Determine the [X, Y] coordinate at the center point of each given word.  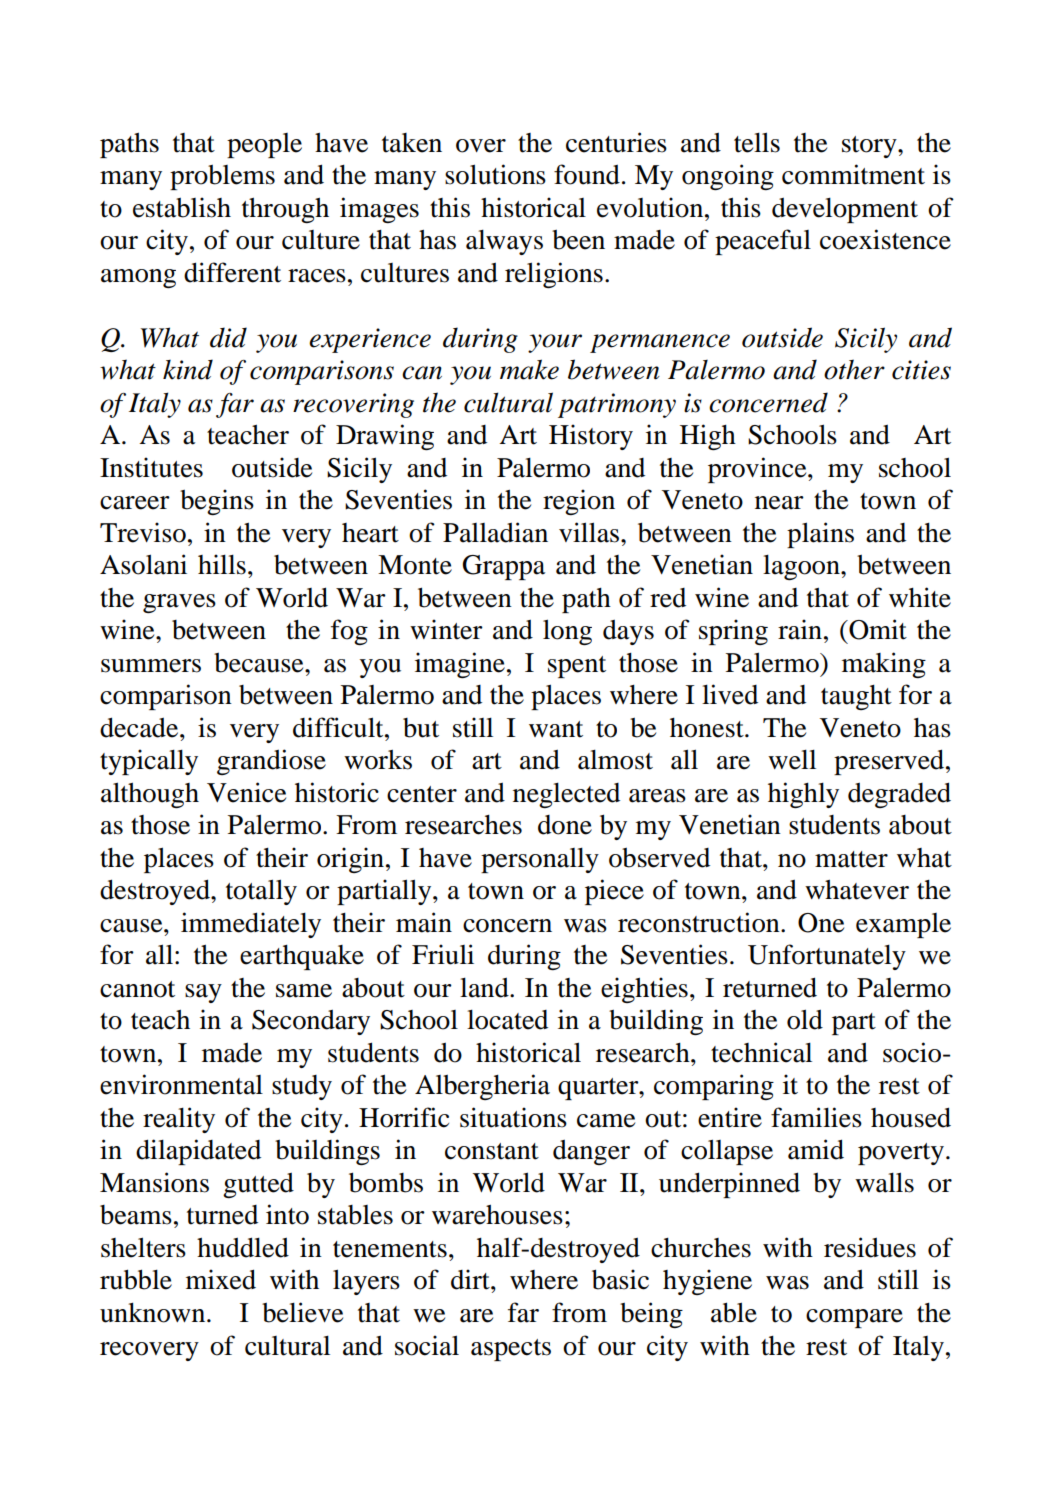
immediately [251, 925]
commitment [853, 174]
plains [820, 535]
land [485, 987]
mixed [221, 1279]
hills [222, 564]
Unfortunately [827, 957]
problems [222, 177]
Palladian [495, 532]
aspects [511, 1350]
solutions [495, 174]
